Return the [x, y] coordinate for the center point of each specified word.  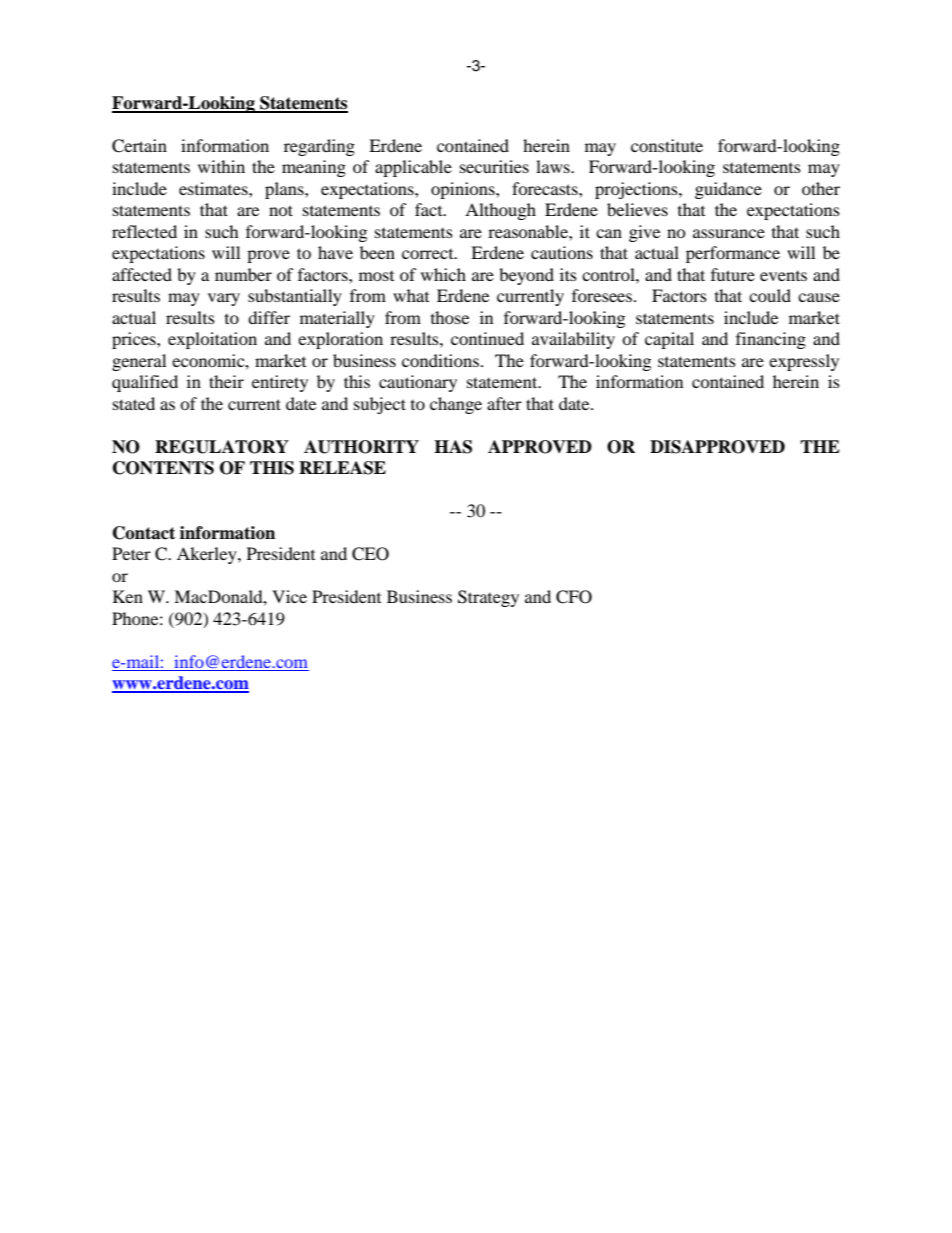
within [221, 166]
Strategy [488, 598]
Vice [289, 596]
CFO [574, 597]
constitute [667, 145]
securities [494, 166]
